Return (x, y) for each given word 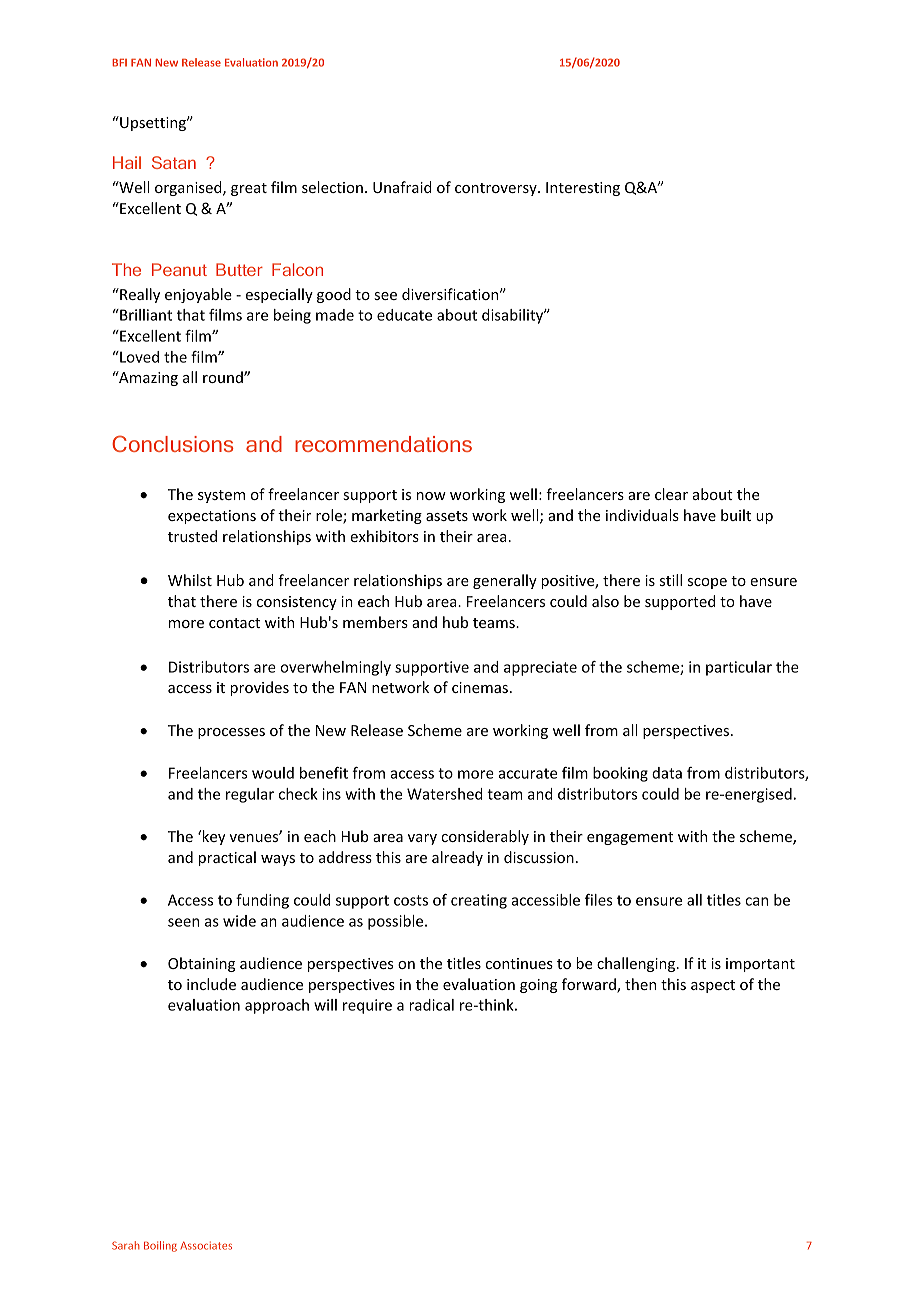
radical (431, 1005)
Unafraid (402, 187)
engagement (630, 838)
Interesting (583, 189)
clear (671, 494)
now (431, 496)
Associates (206, 1245)
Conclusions (172, 443)
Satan (174, 162)
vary (422, 839)
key (213, 837)
